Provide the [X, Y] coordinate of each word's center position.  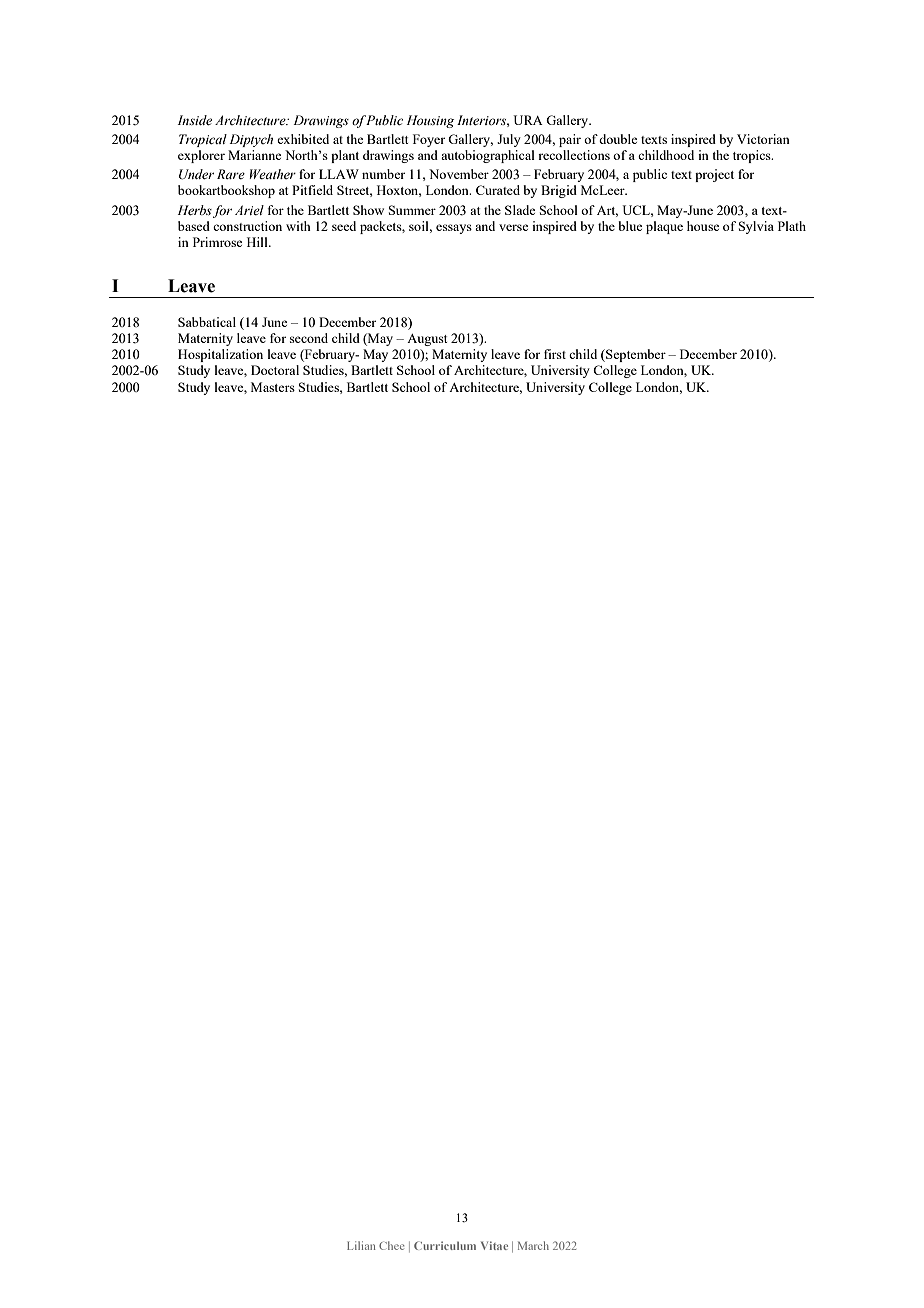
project [714, 175]
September [635, 355]
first [555, 354]
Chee [391, 1245]
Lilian [361, 1245]
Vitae [494, 1245]
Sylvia [756, 227]
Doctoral [275, 370]
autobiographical [488, 156]
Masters [273, 387]
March [533, 1245]
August [427, 340]
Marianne [255, 155]
